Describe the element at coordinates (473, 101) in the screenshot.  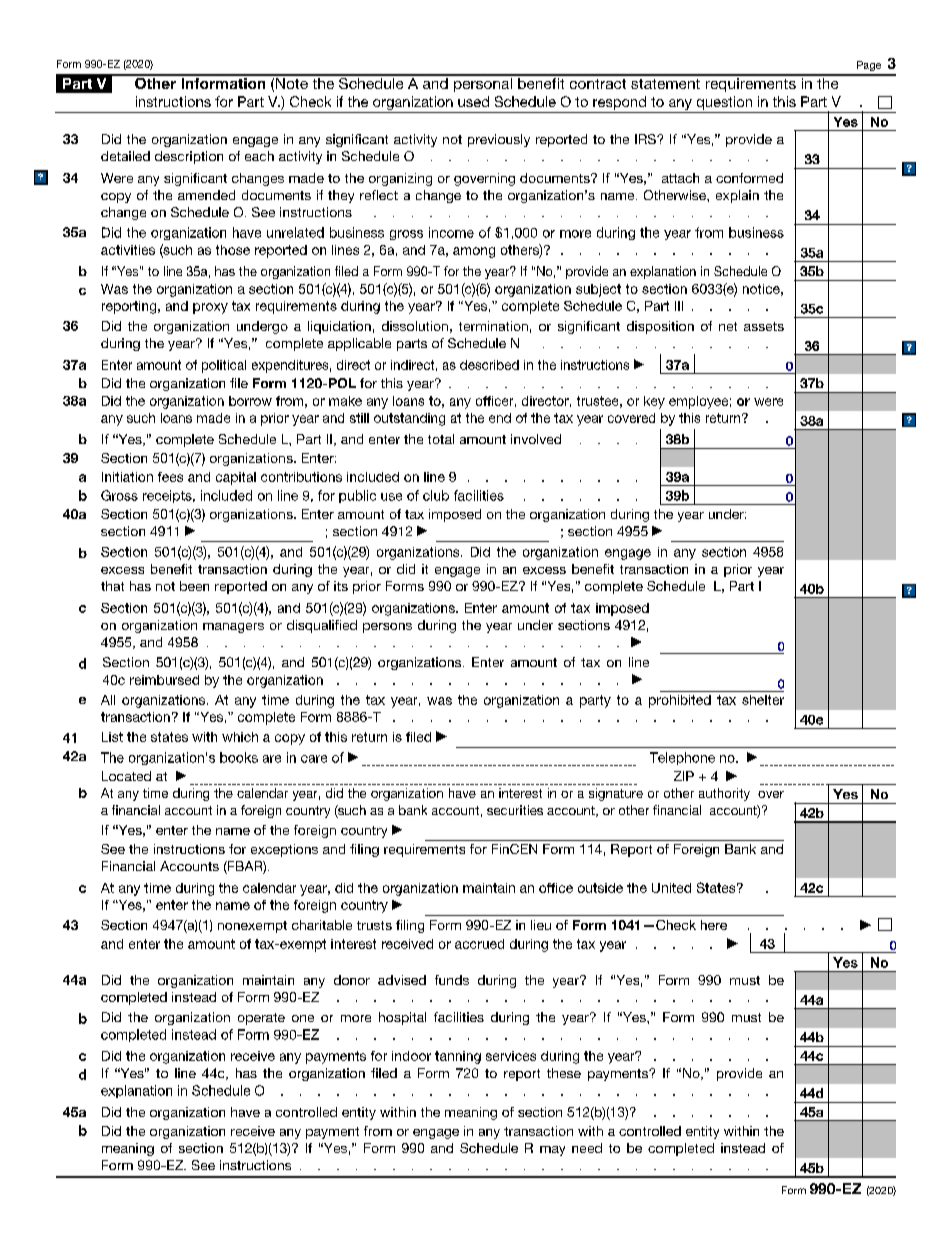
I see `used` at that location.
